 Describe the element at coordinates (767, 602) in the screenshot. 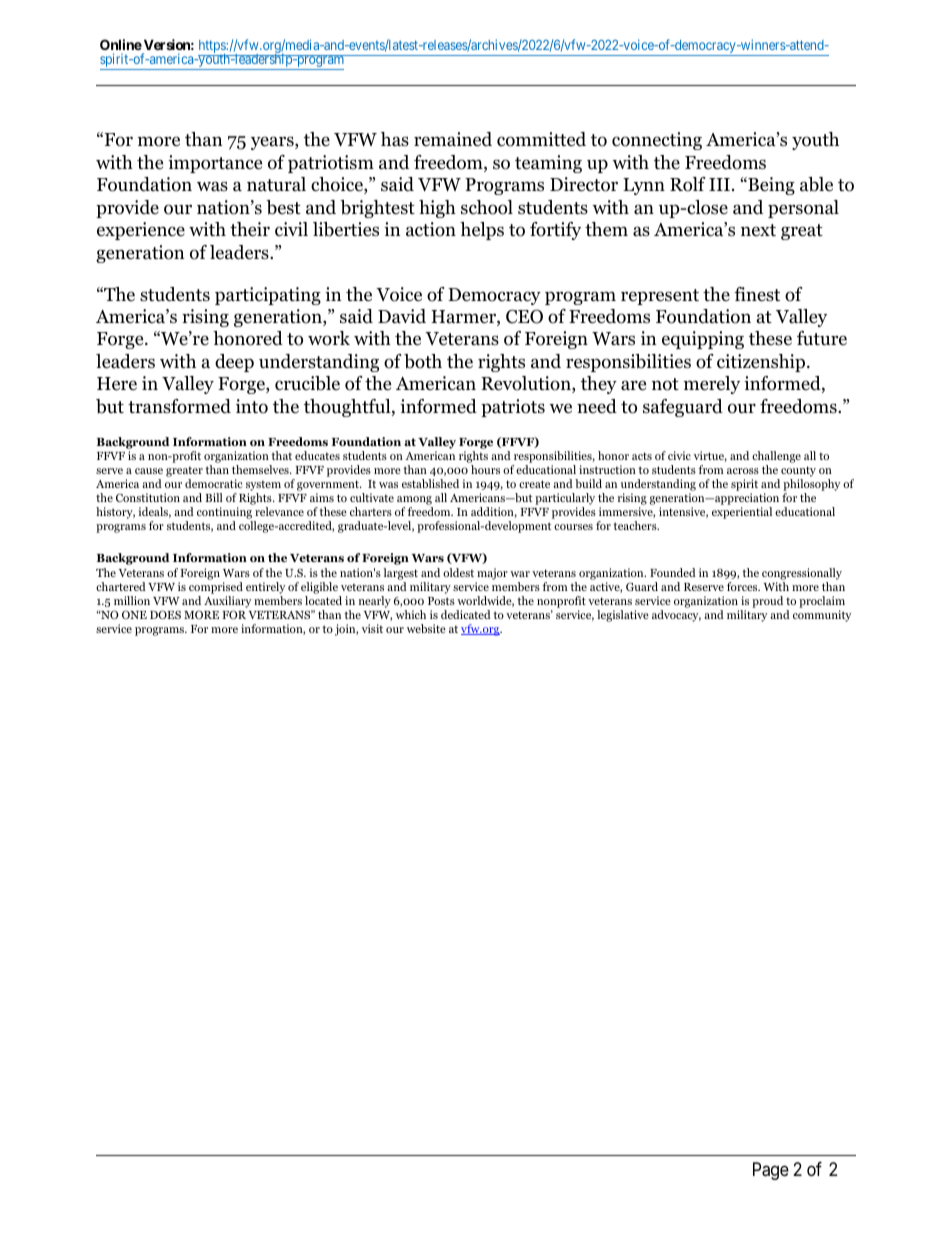

I see `proud` at that location.
